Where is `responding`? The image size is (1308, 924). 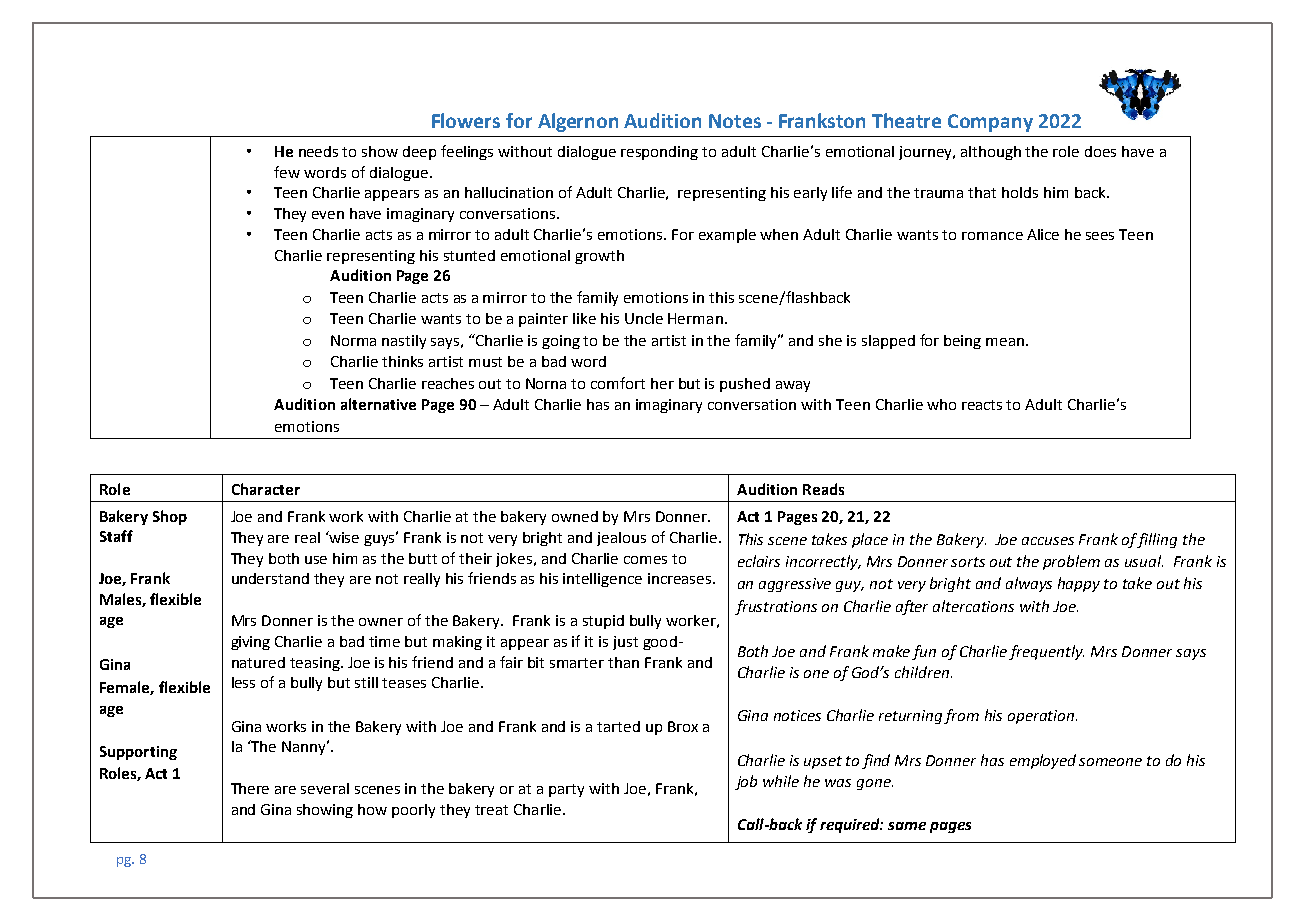 responding is located at coordinates (659, 153).
